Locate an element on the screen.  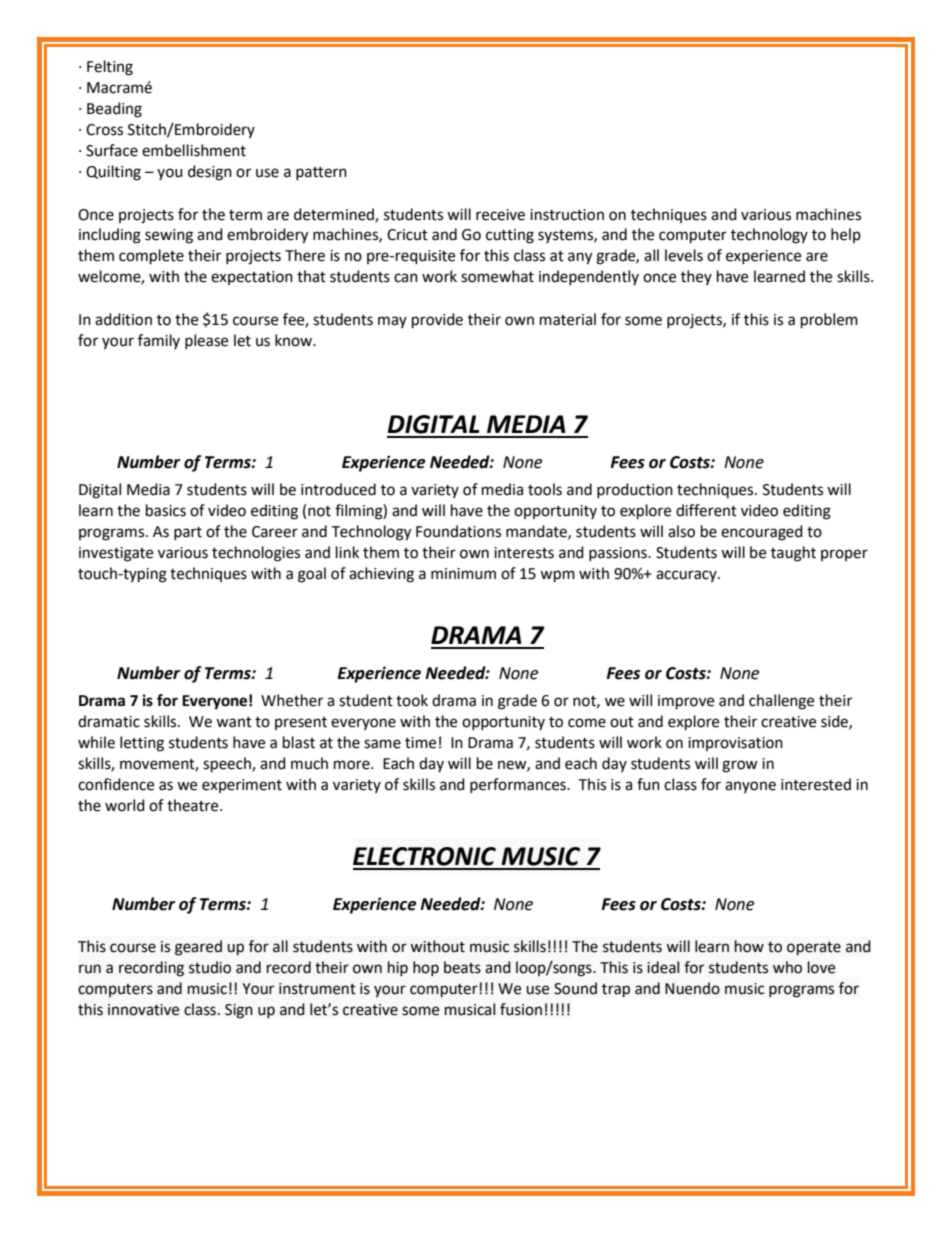
part is located at coordinates (188, 533).
